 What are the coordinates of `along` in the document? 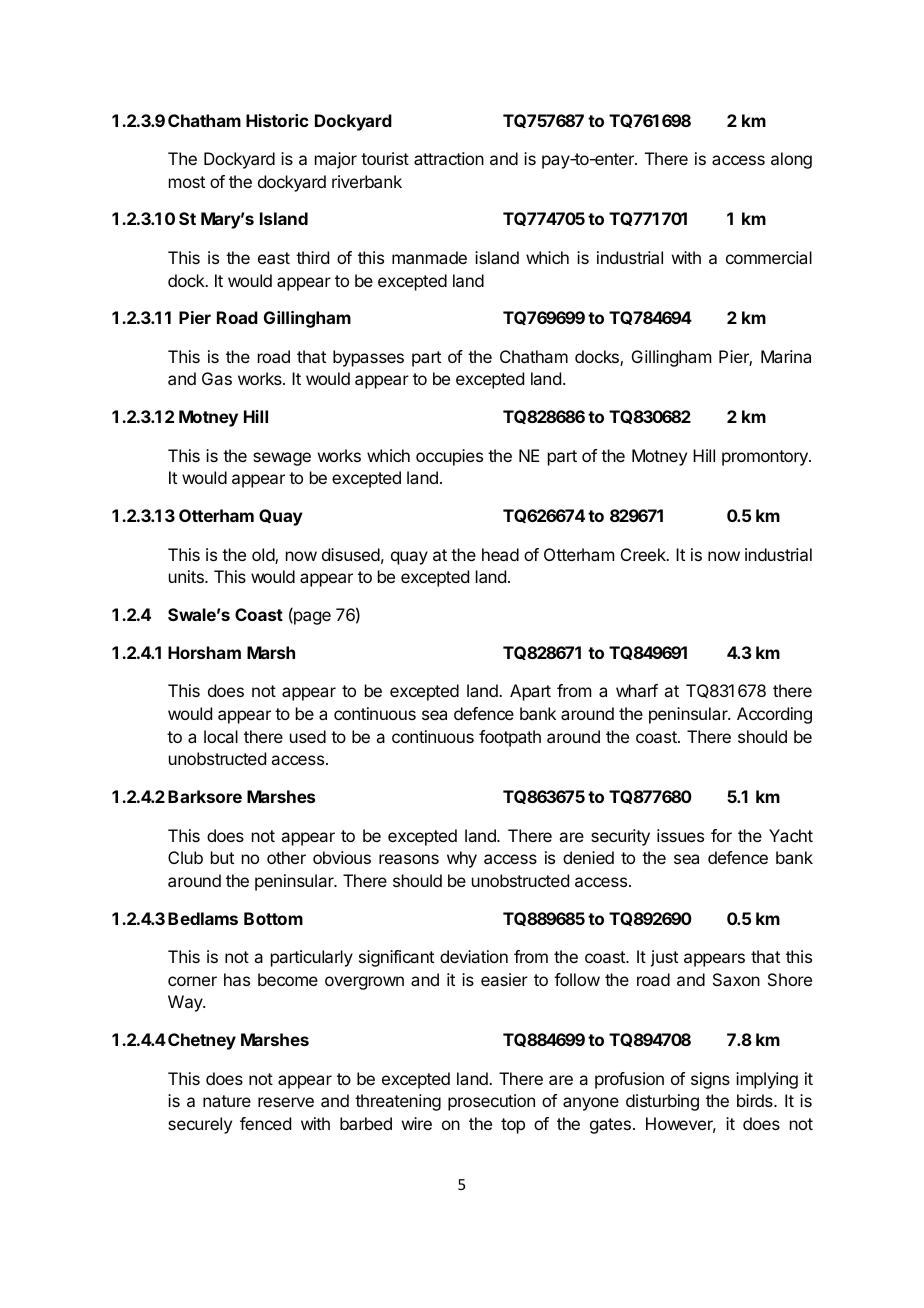 It's located at (791, 160).
